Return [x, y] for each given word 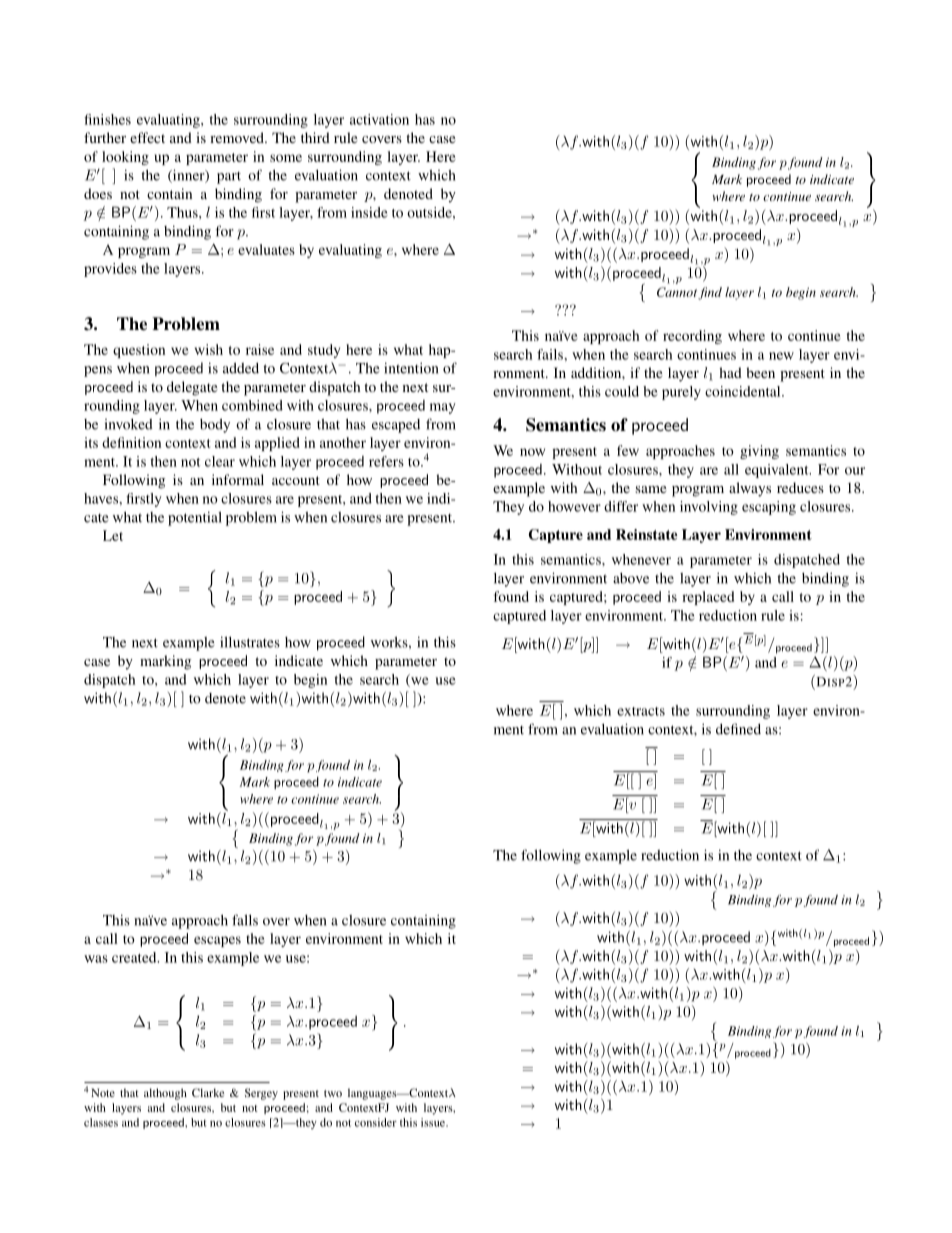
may [443, 408]
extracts [641, 711]
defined [738, 729]
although [165, 1094]
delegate [192, 388]
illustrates [250, 642]
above [631, 578]
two [333, 1093]
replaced [708, 598]
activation [379, 119]
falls [245, 920]
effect [147, 137]
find [710, 293]
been [760, 372]
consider [376, 1122]
